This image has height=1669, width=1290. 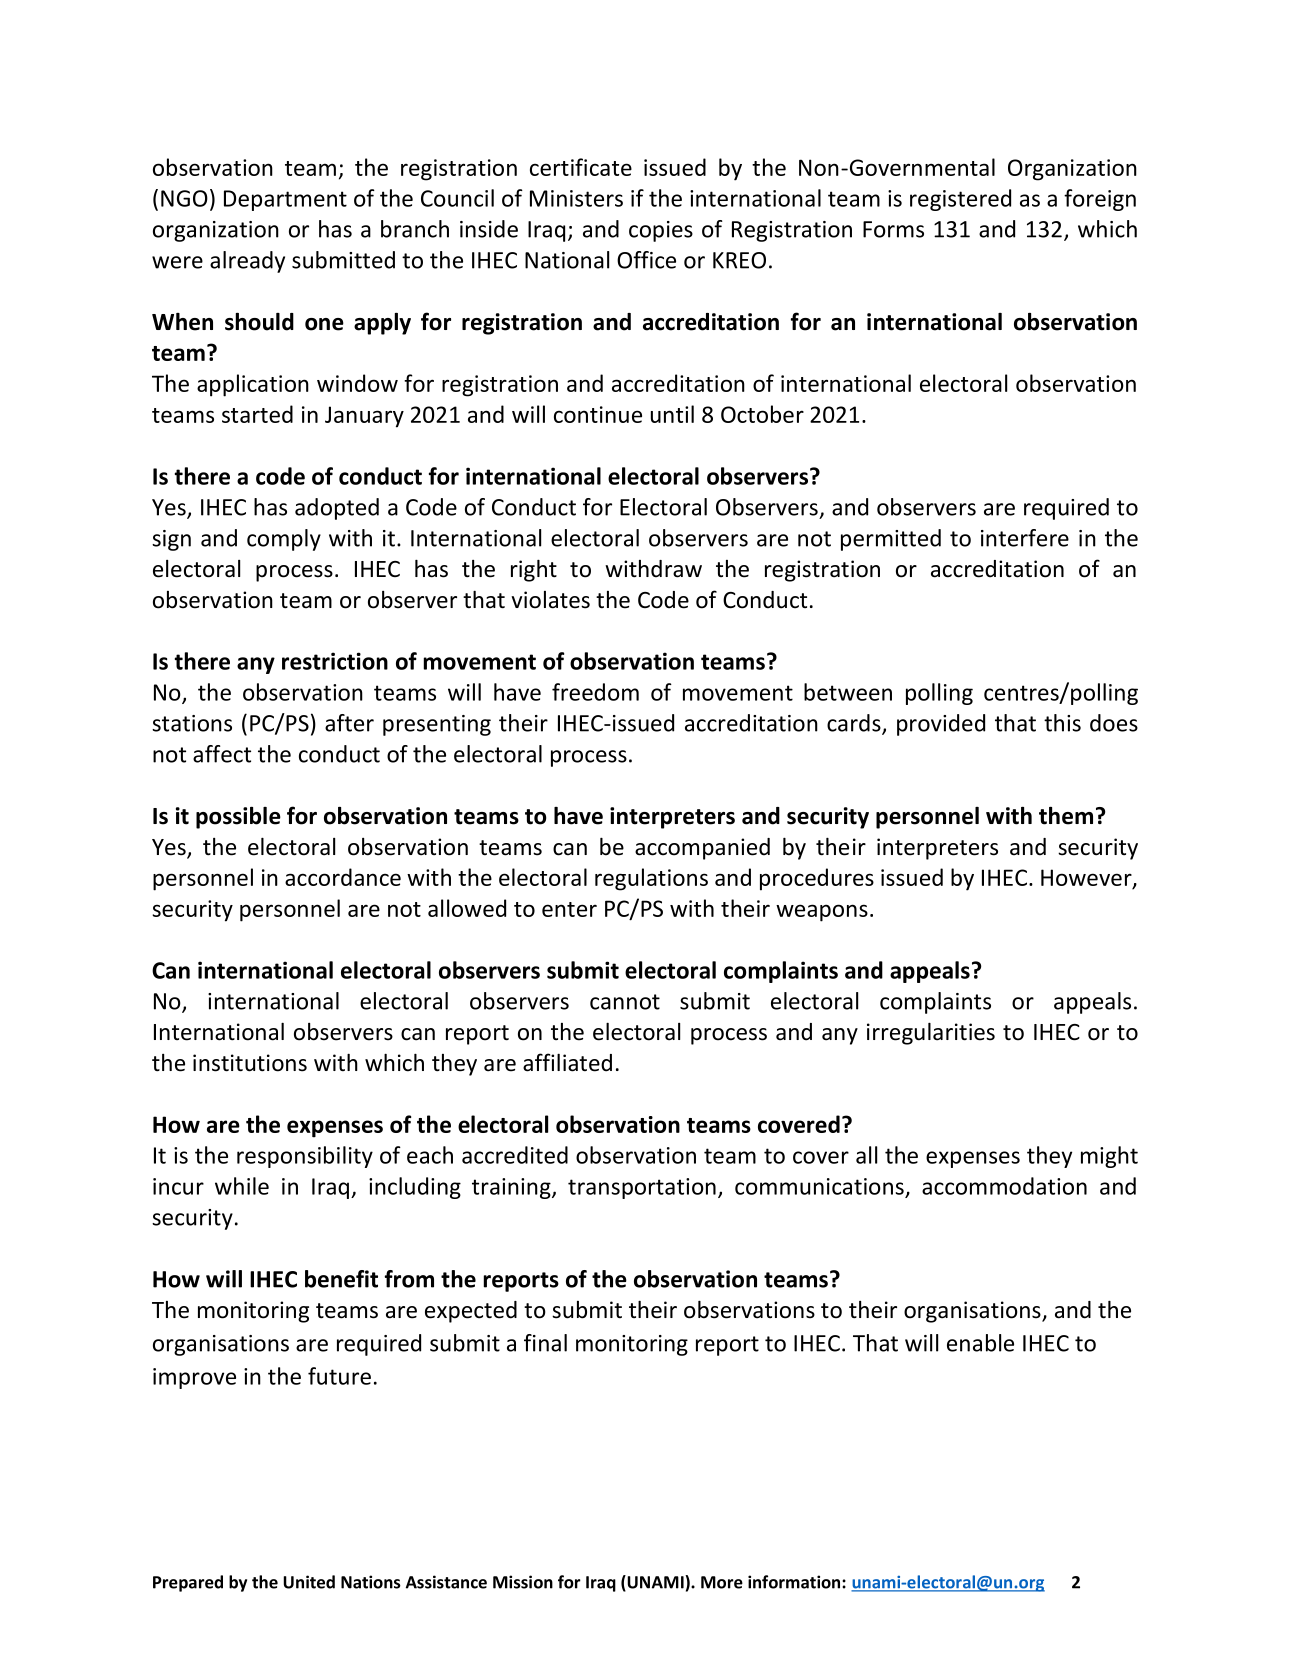 I want to click on Department, so click(x=285, y=200).
